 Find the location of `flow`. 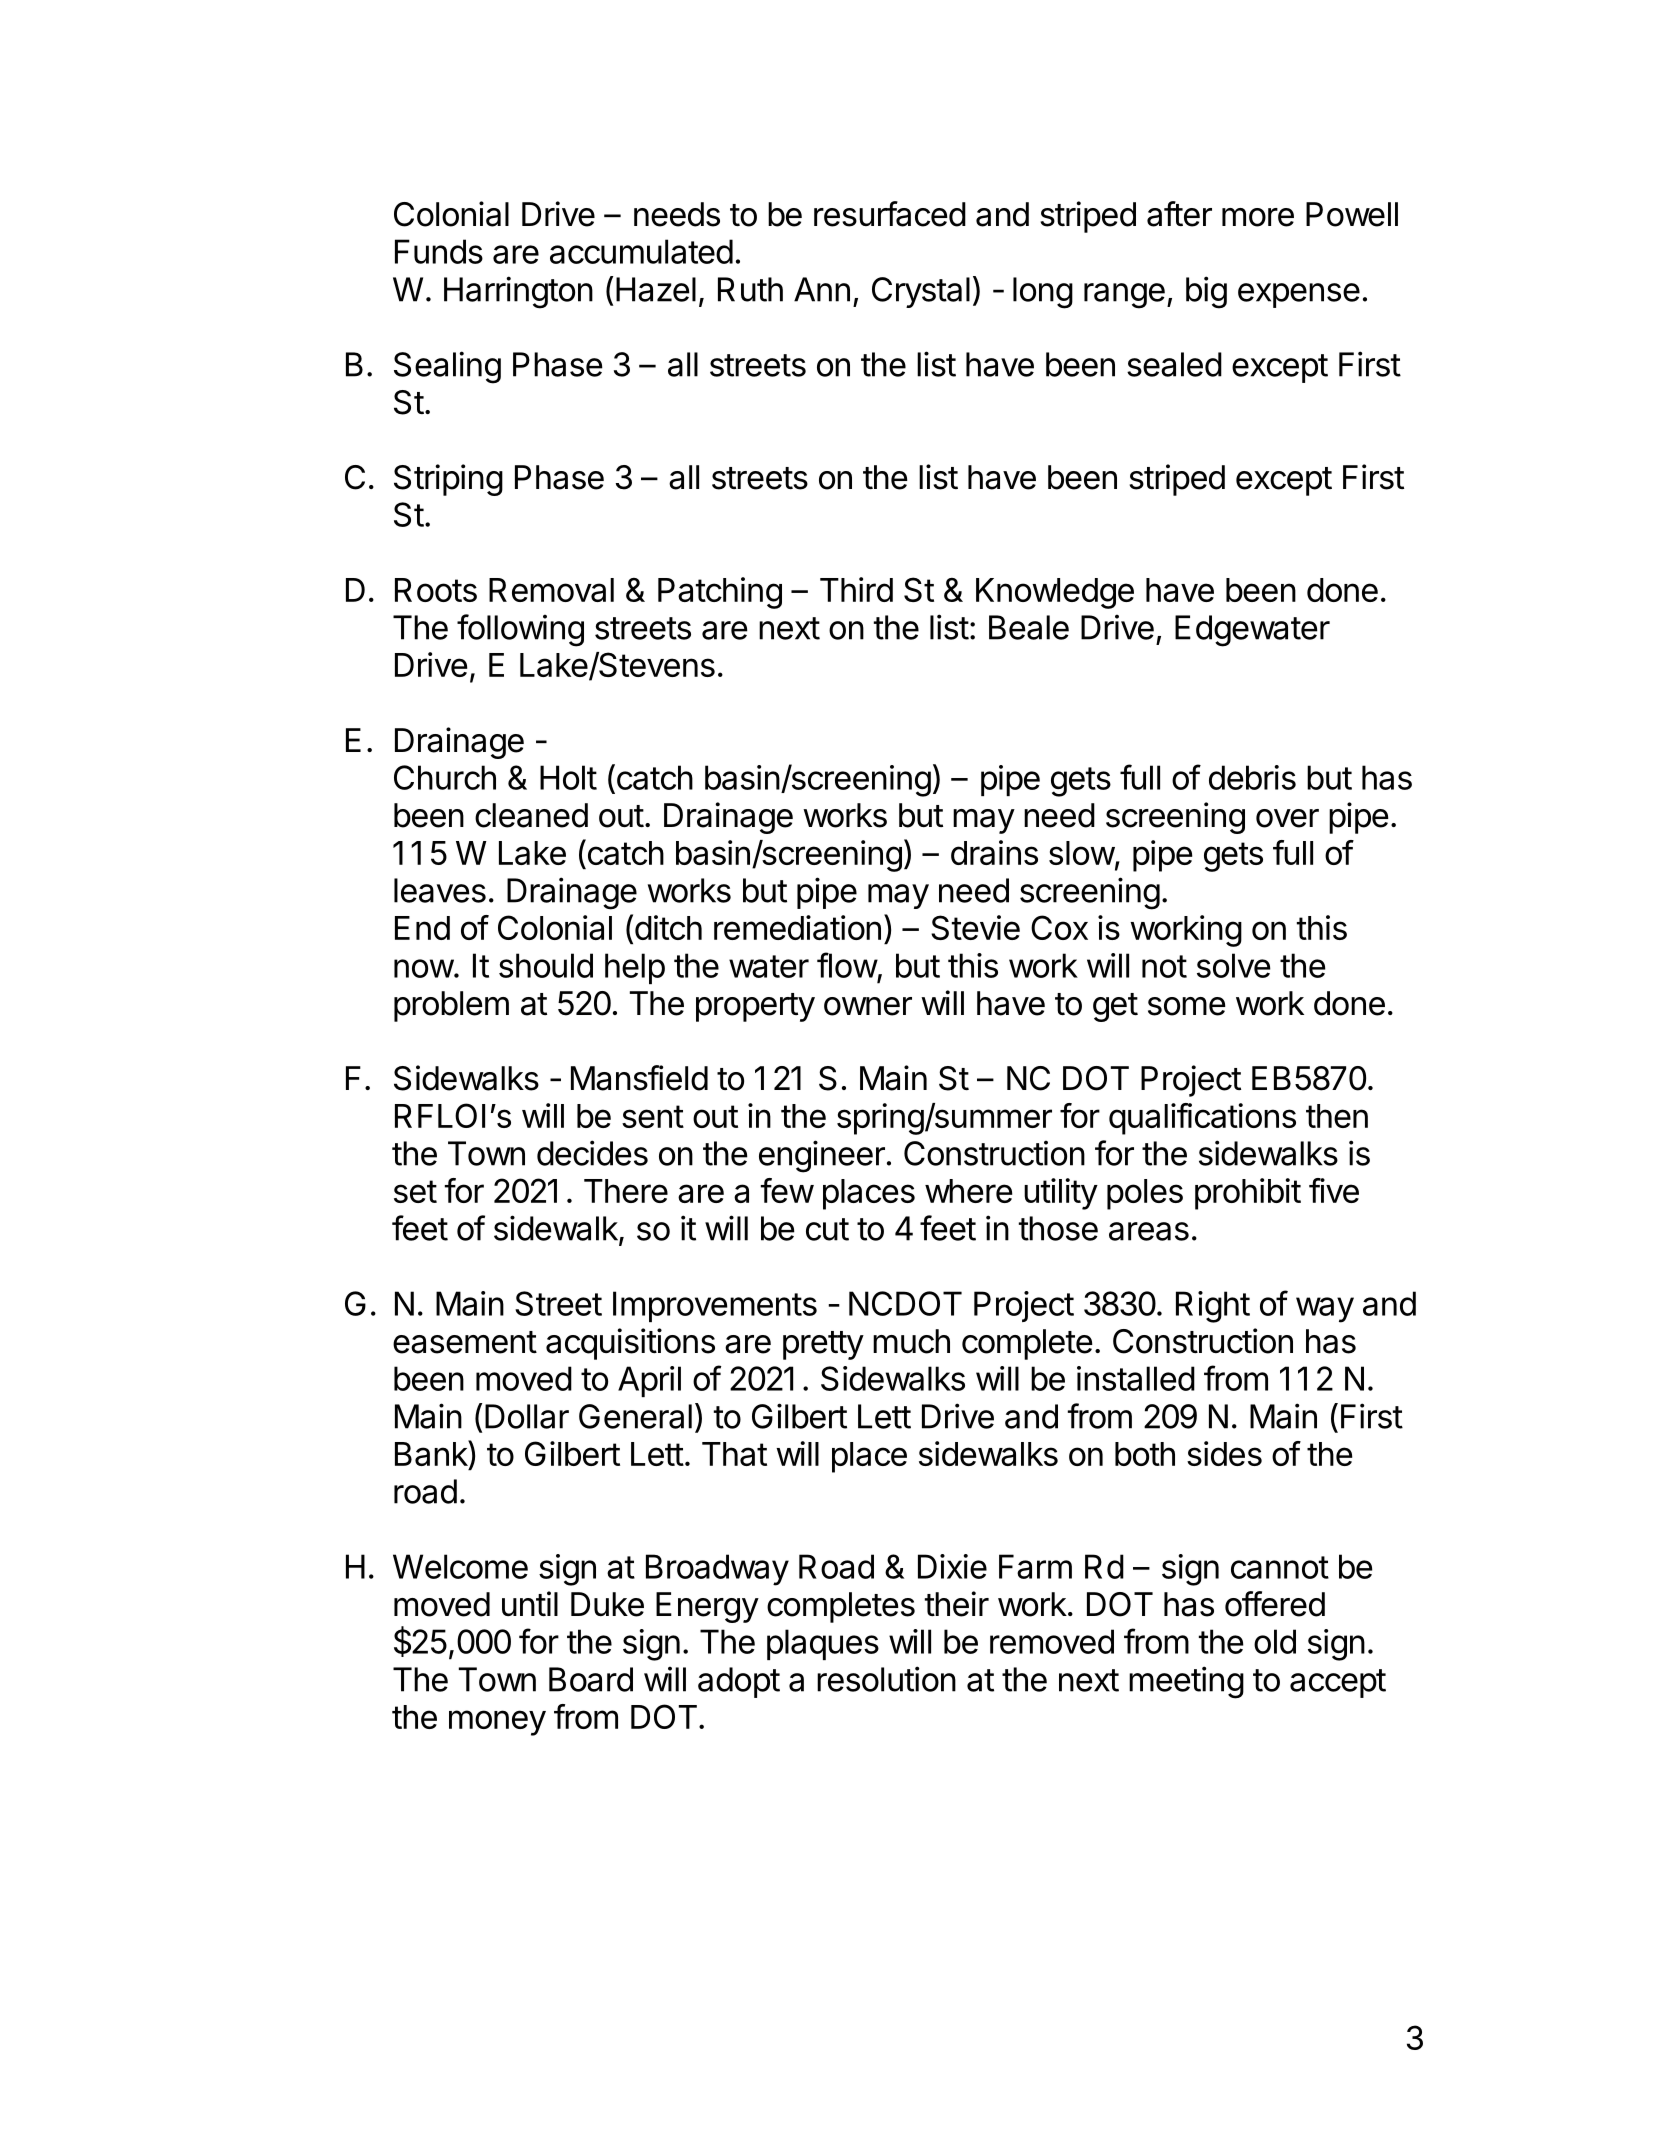

flow is located at coordinates (847, 965).
